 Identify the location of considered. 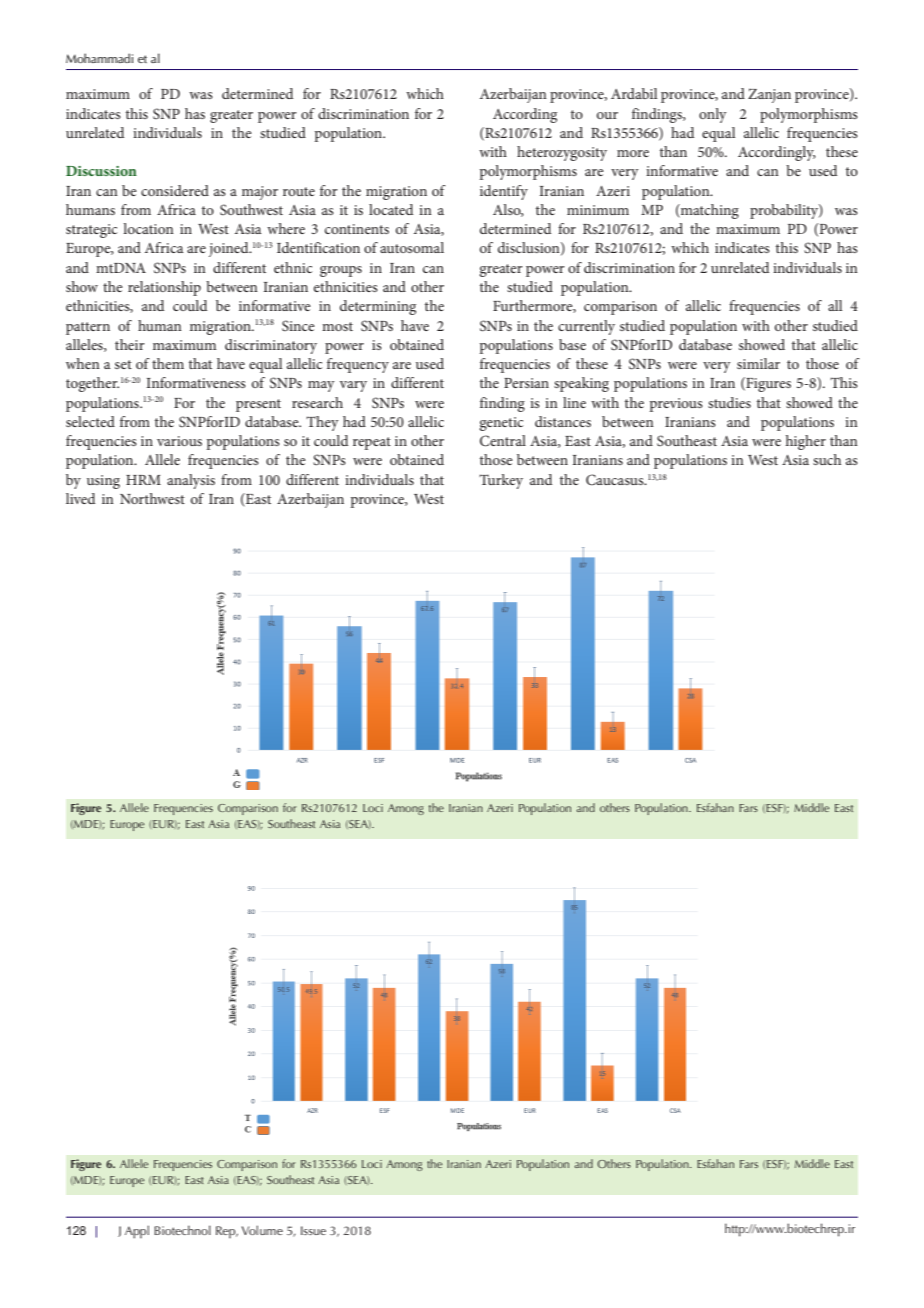
(175, 190).
